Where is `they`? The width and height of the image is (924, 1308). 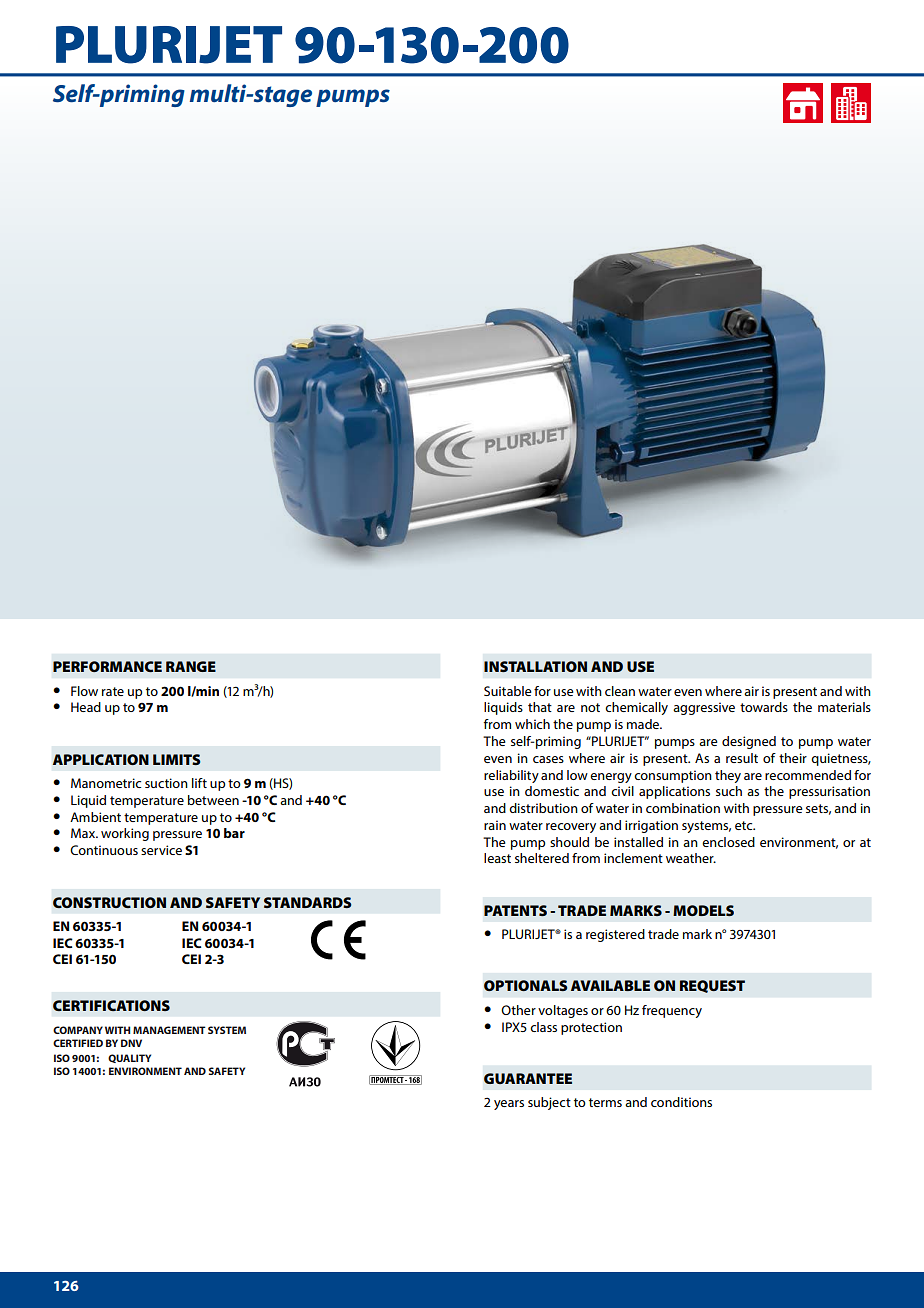 they is located at coordinates (728, 776).
